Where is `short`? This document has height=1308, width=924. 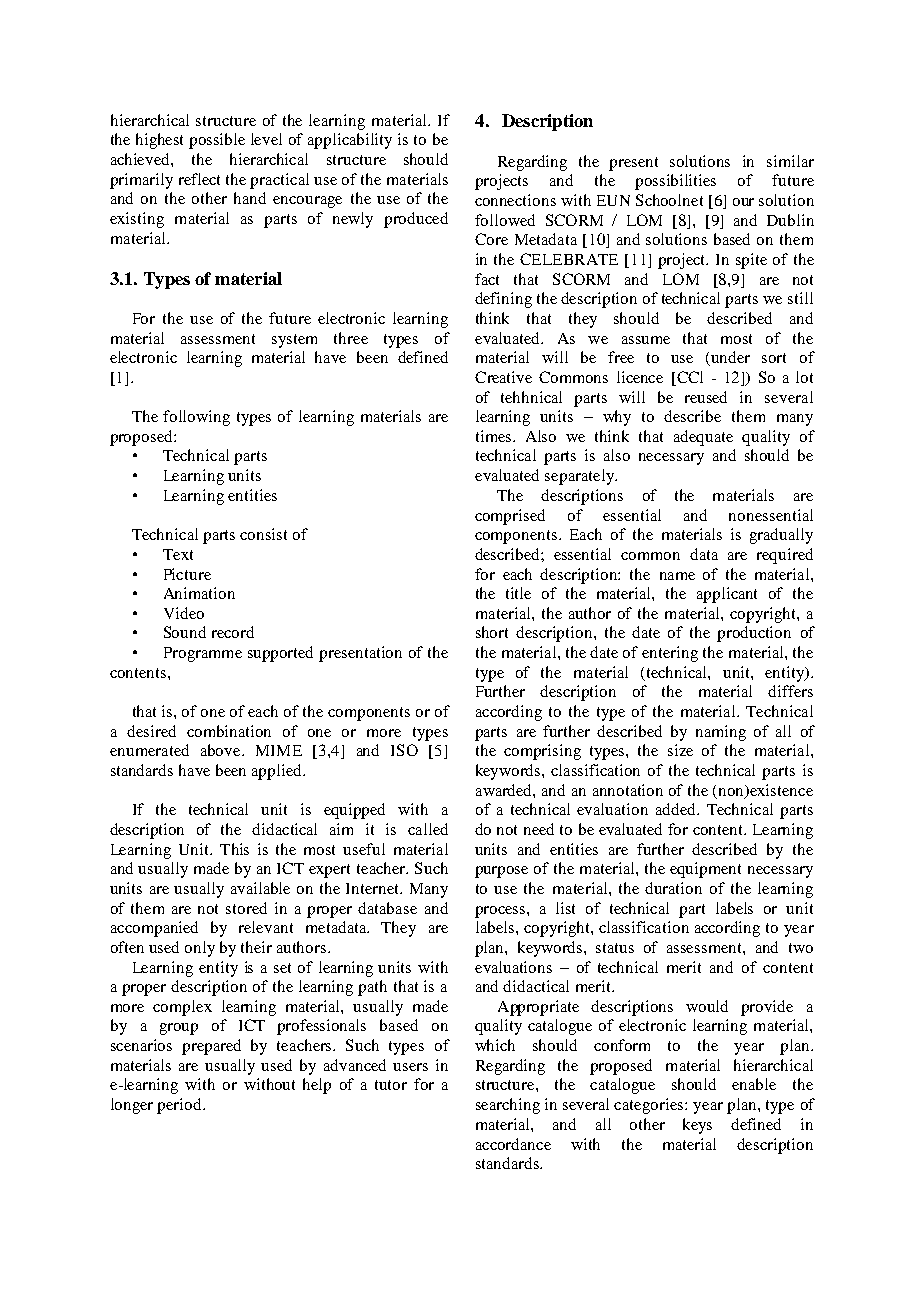 short is located at coordinates (492, 632).
